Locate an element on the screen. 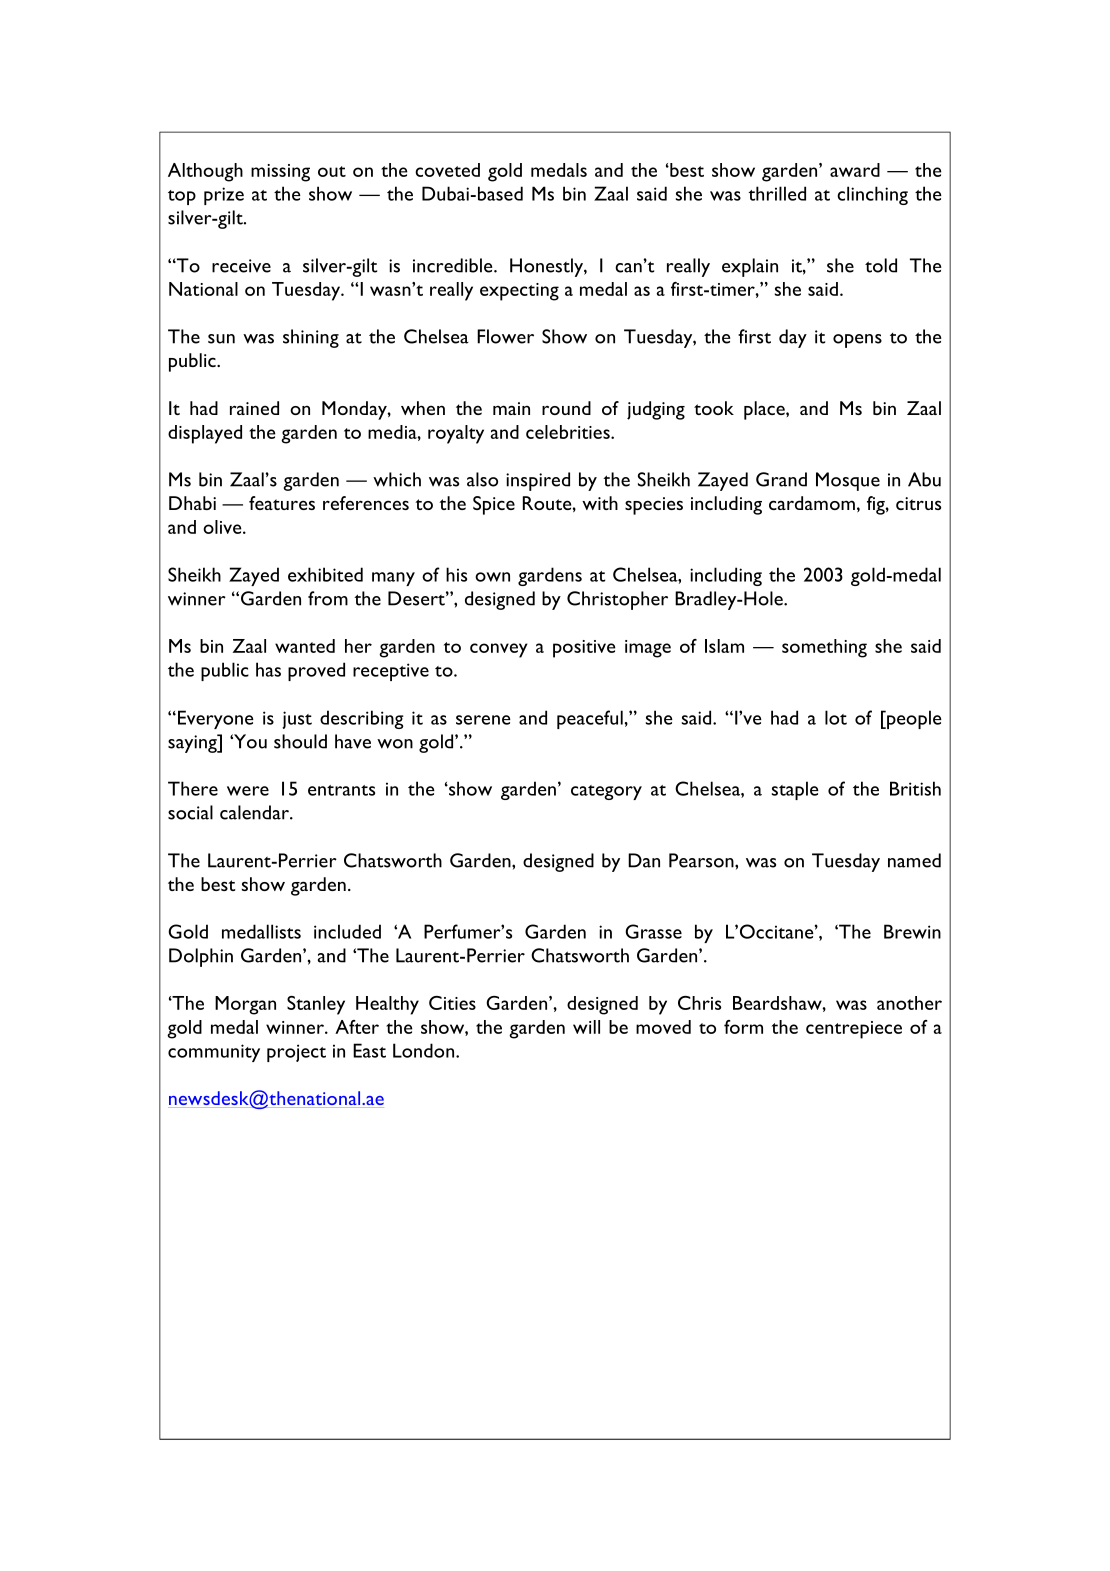 The width and height of the screenshot is (1110, 1571). will is located at coordinates (586, 1027).
